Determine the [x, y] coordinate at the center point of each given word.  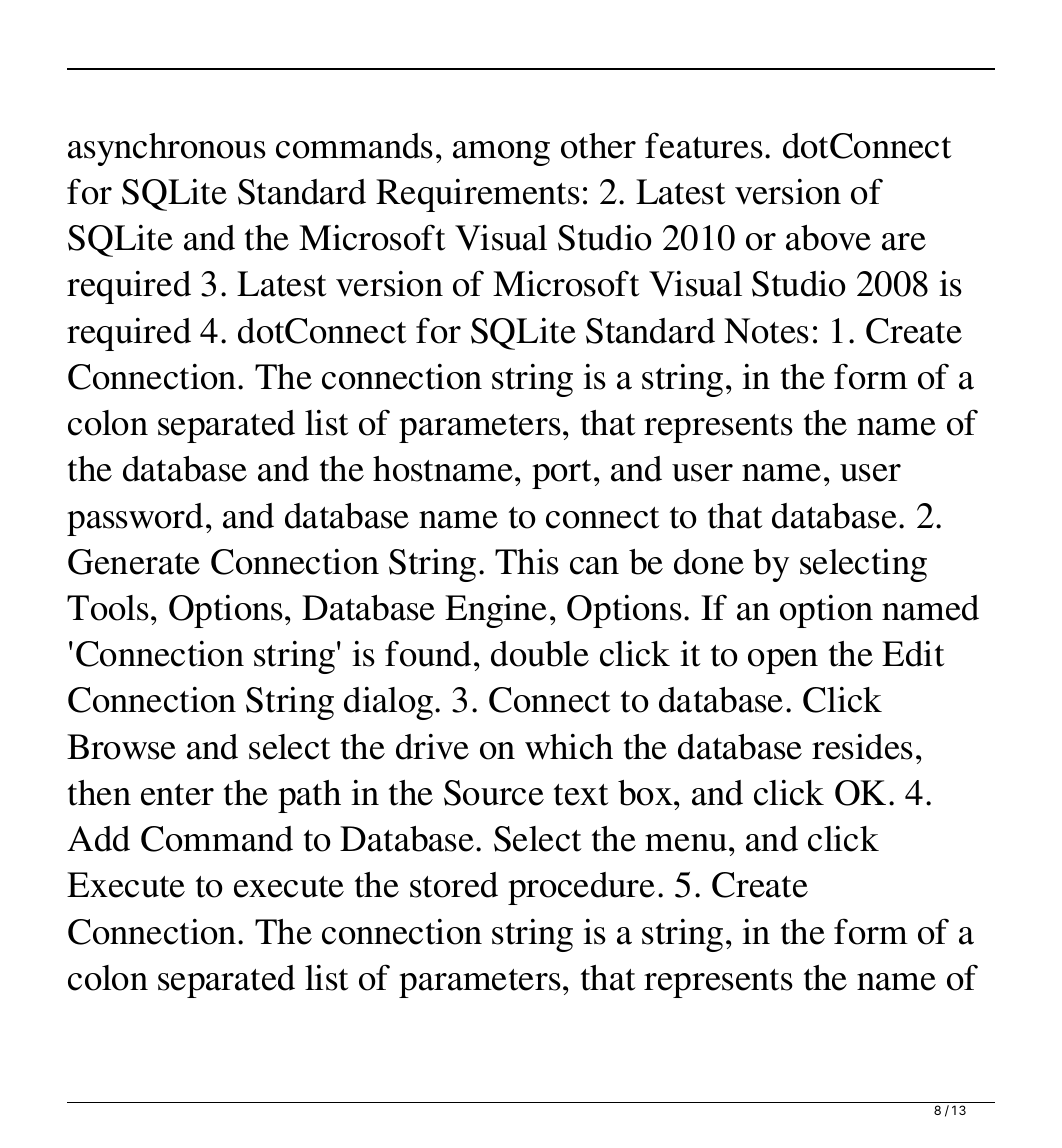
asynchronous [167, 149]
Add [98, 839]
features [704, 145]
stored [454, 885]
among [501, 153]
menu [686, 843]
